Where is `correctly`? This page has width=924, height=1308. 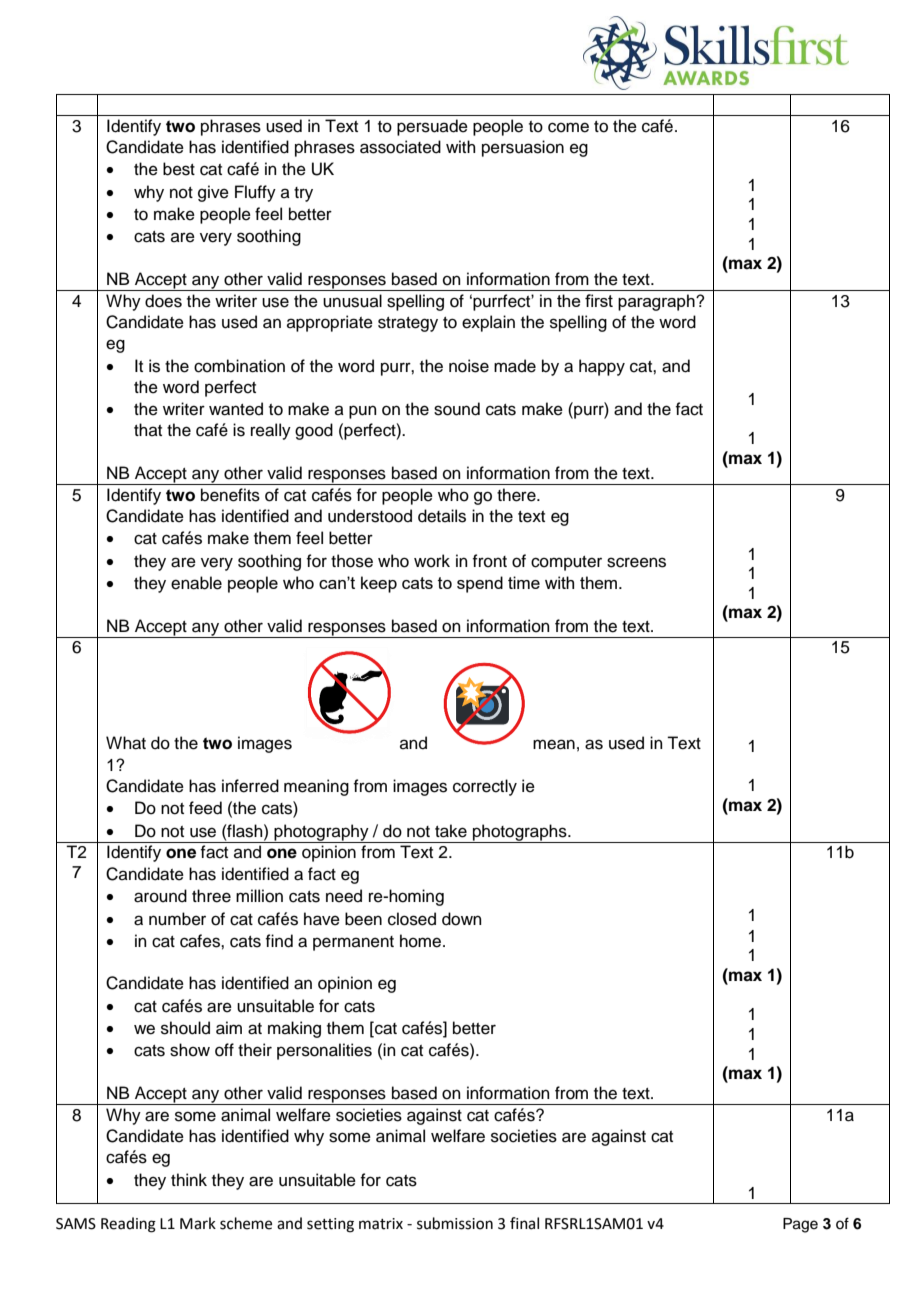 correctly is located at coordinates (485, 787).
